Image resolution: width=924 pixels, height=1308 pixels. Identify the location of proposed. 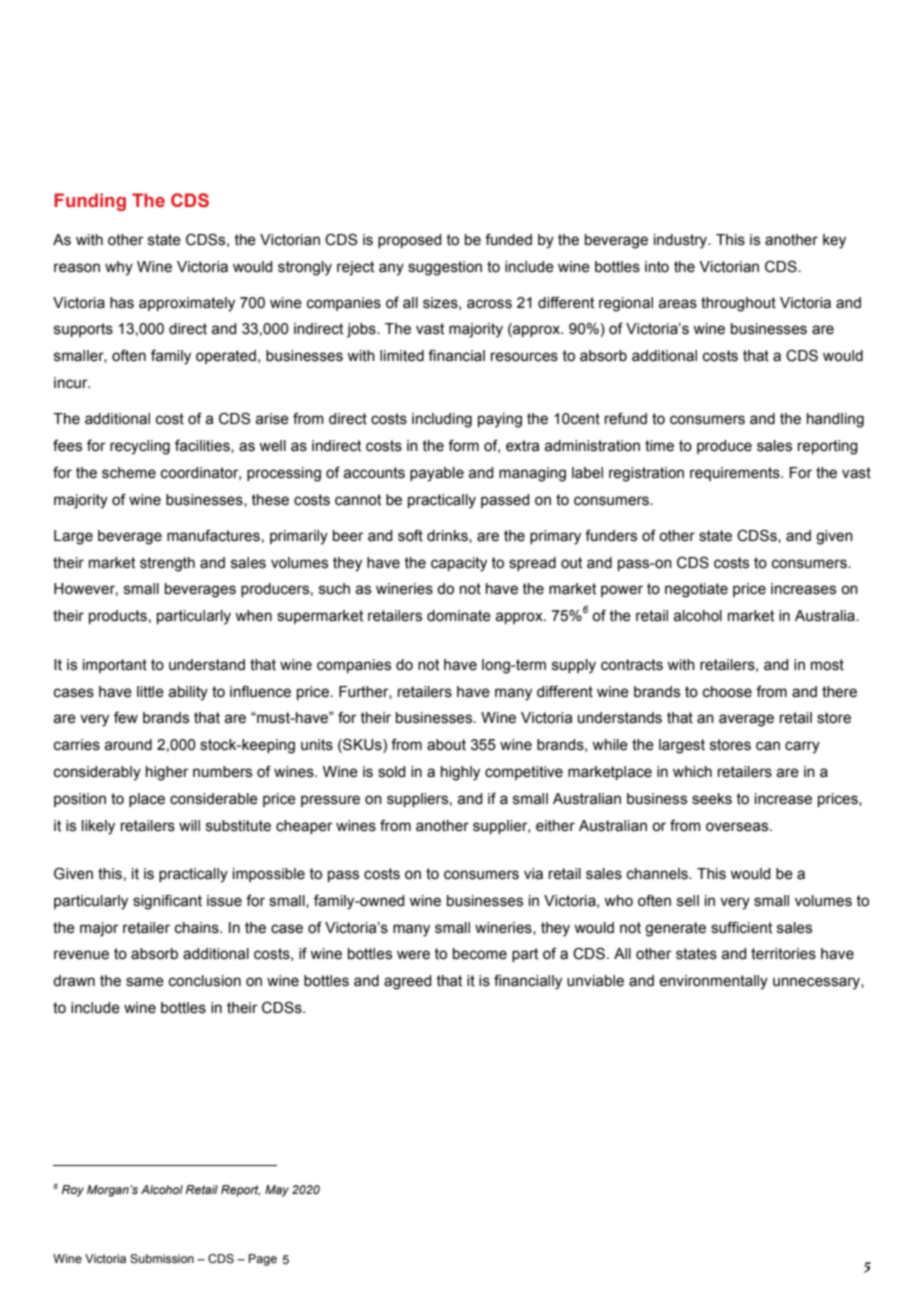
(409, 241).
